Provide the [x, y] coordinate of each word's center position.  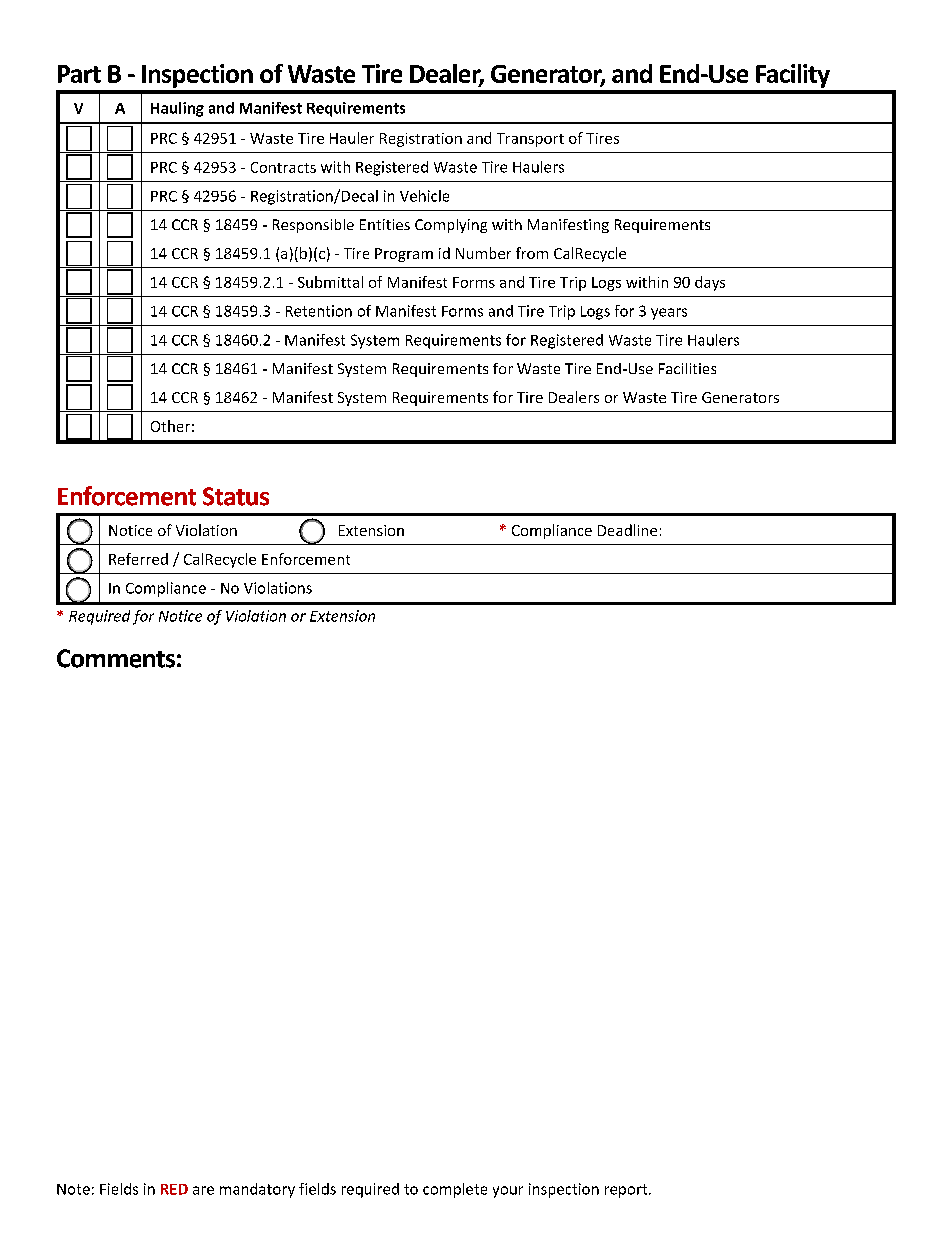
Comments [116, 658]
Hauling [177, 109]
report [627, 1191]
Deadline [627, 530]
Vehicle [424, 196]
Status [236, 496]
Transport [530, 140]
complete [455, 1190]
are [203, 1190]
